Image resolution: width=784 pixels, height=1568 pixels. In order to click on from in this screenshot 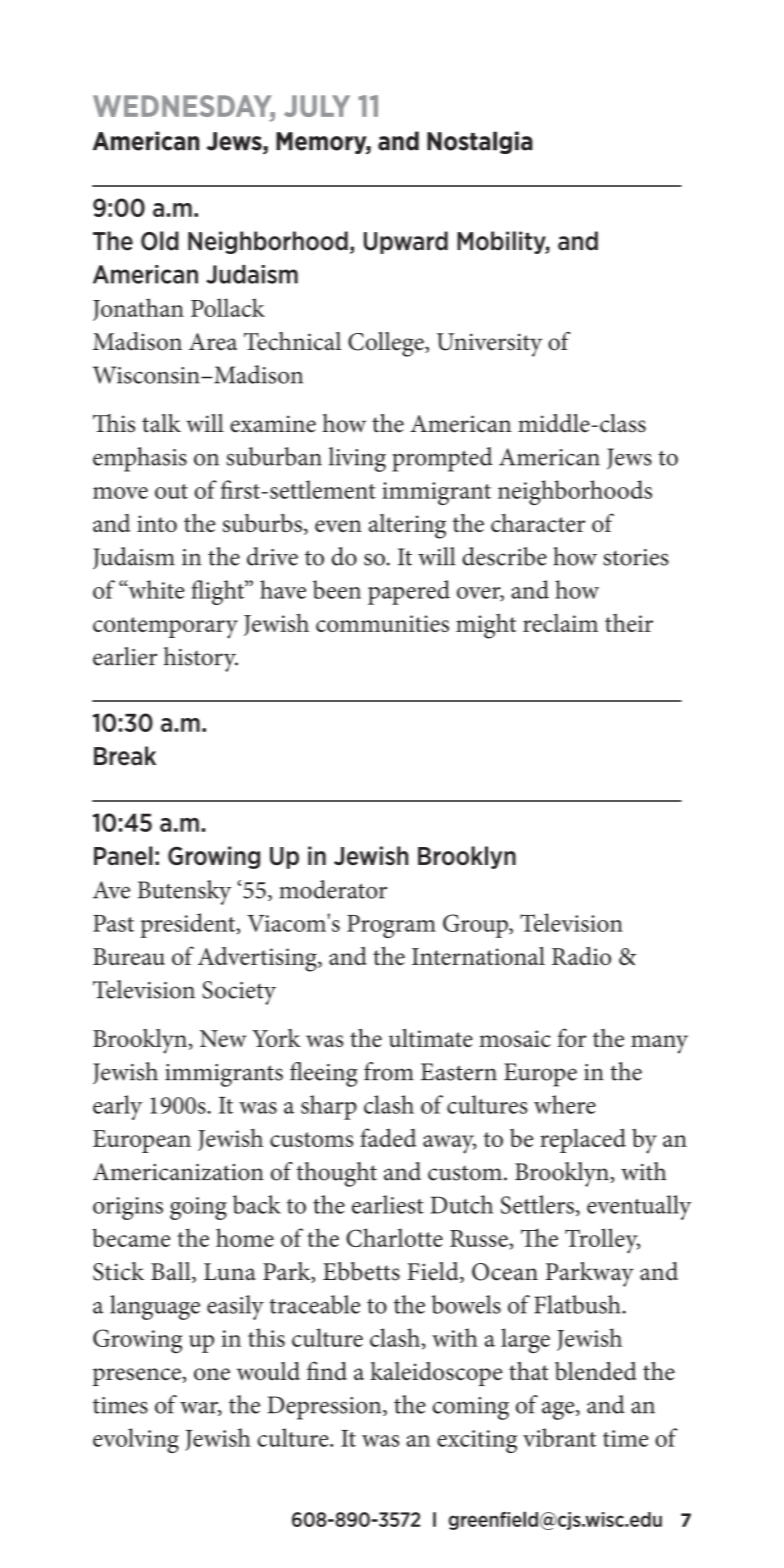, I will do `click(389, 1071)`.
